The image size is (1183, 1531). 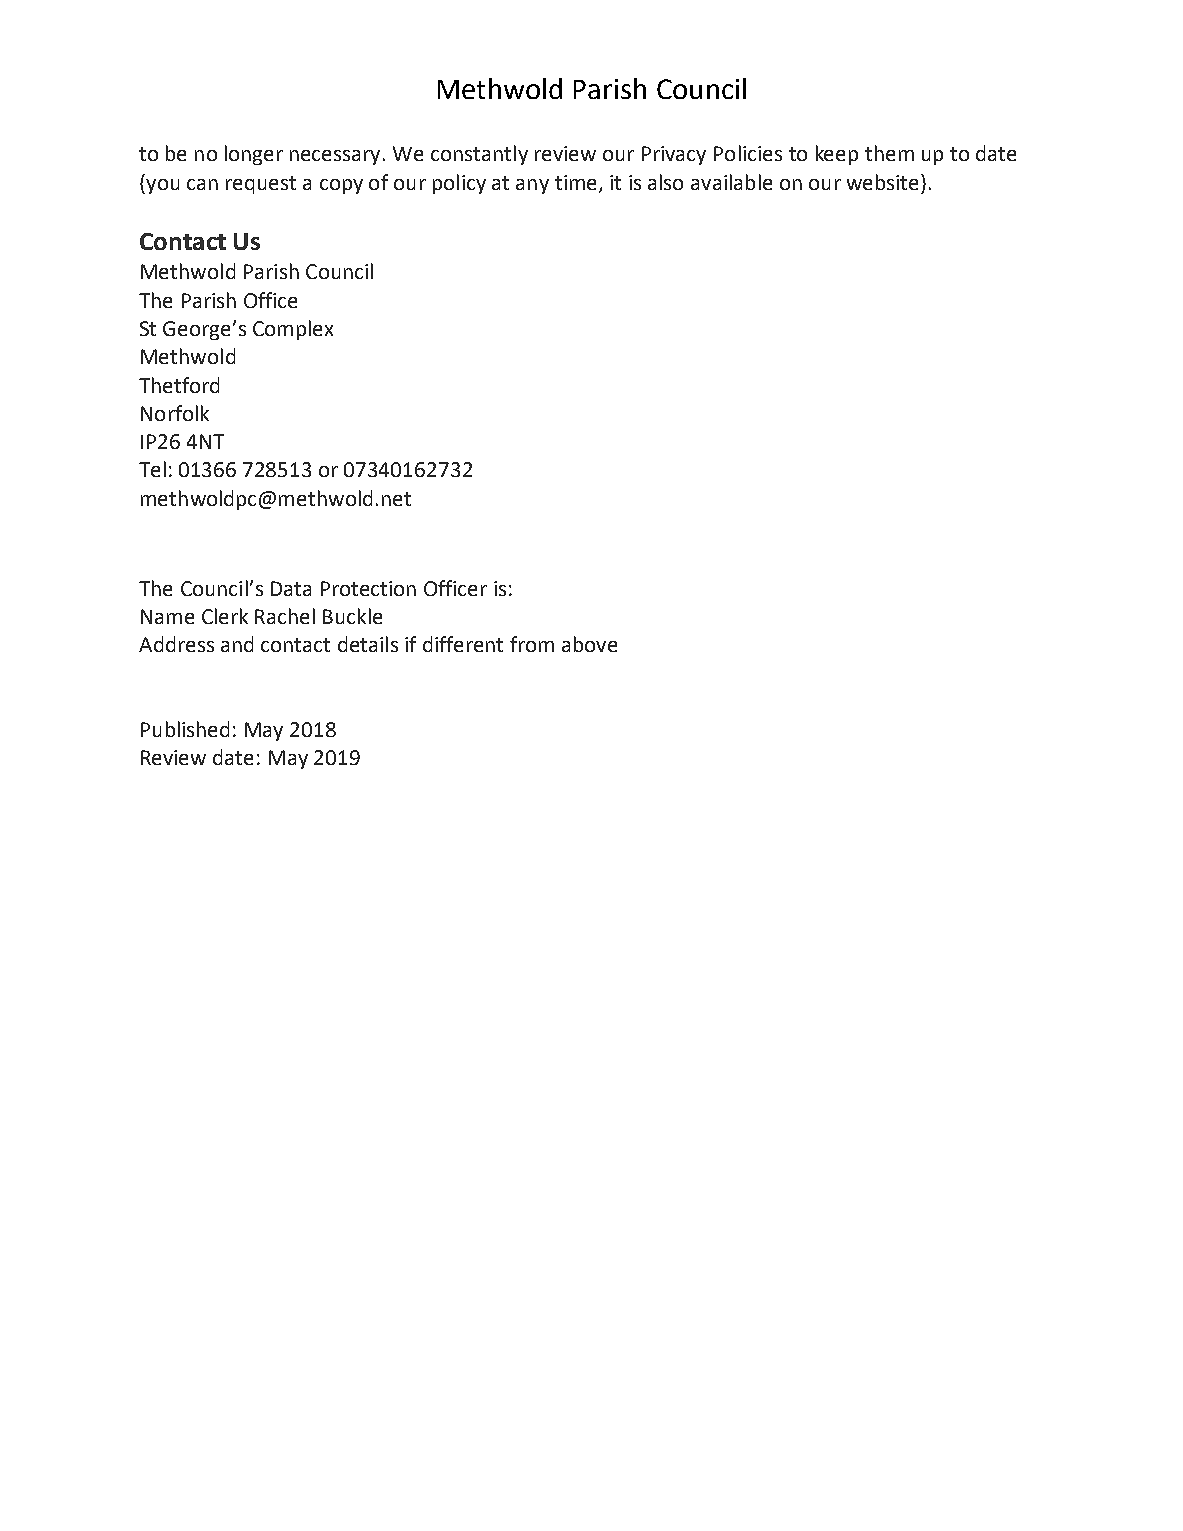 I want to click on keep, so click(x=837, y=155).
